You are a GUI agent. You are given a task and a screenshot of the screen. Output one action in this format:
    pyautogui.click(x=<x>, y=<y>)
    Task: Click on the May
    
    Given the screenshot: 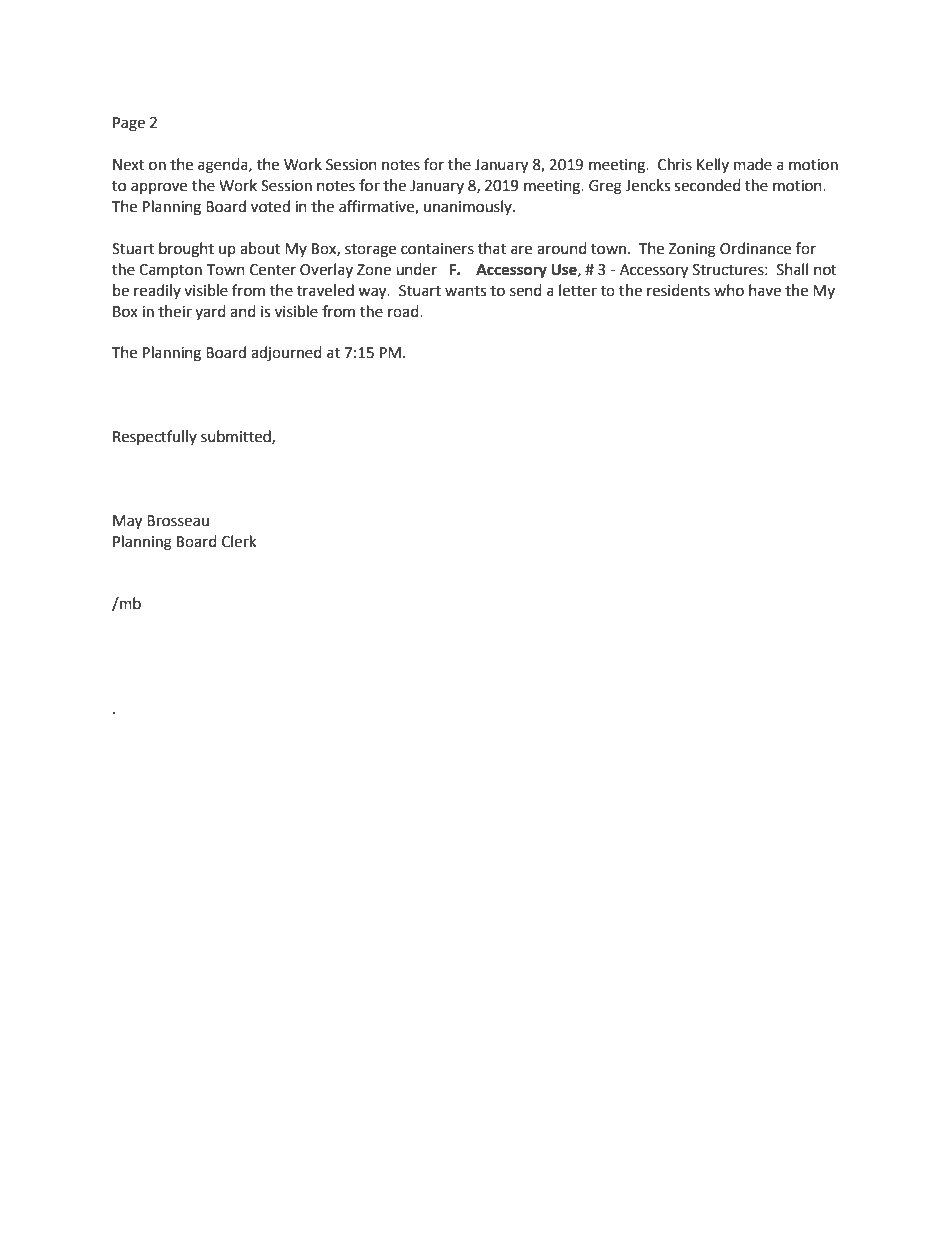 What is the action you would take?
    pyautogui.click(x=127, y=522)
